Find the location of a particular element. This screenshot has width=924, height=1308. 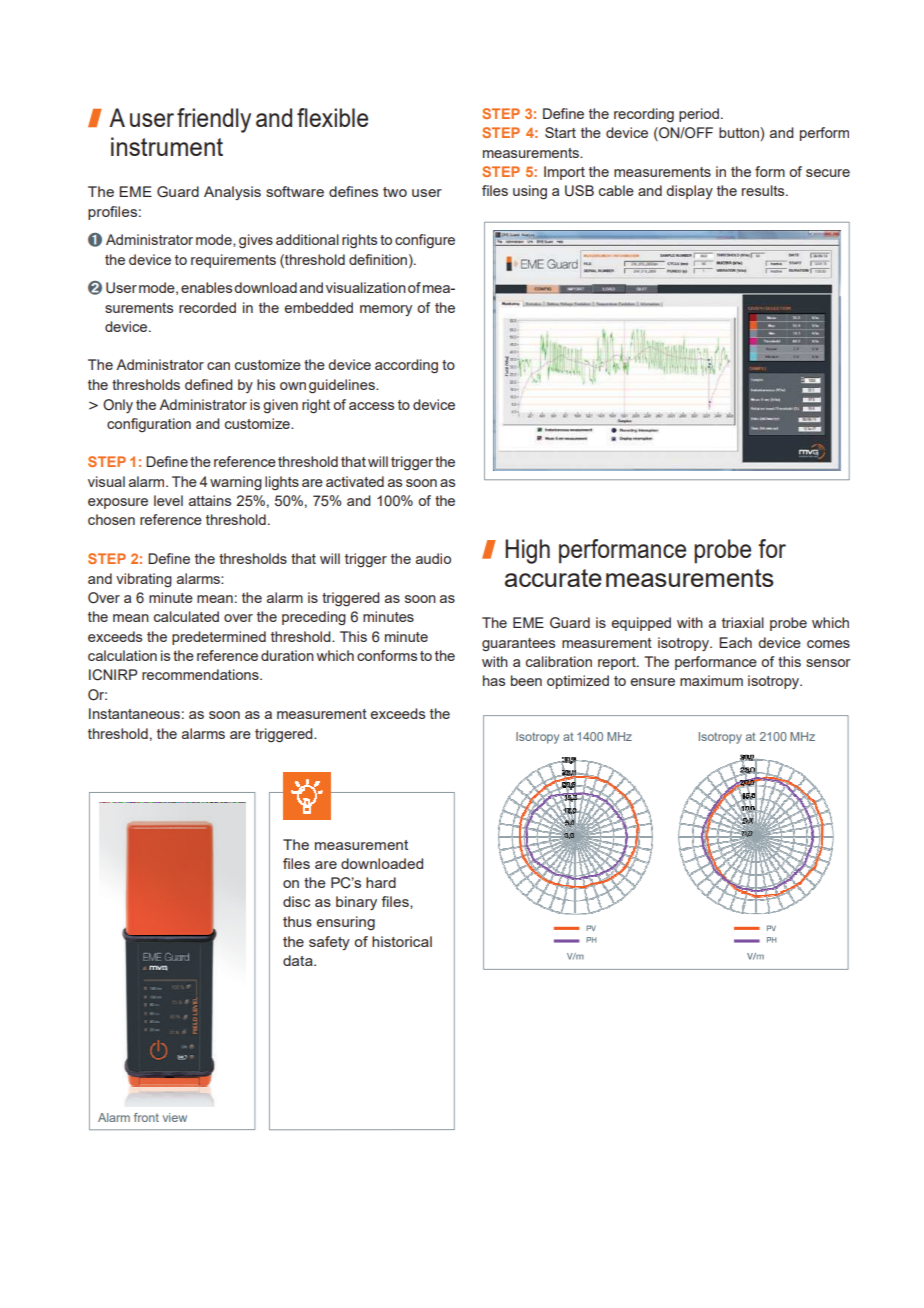

High is located at coordinates (527, 551).
